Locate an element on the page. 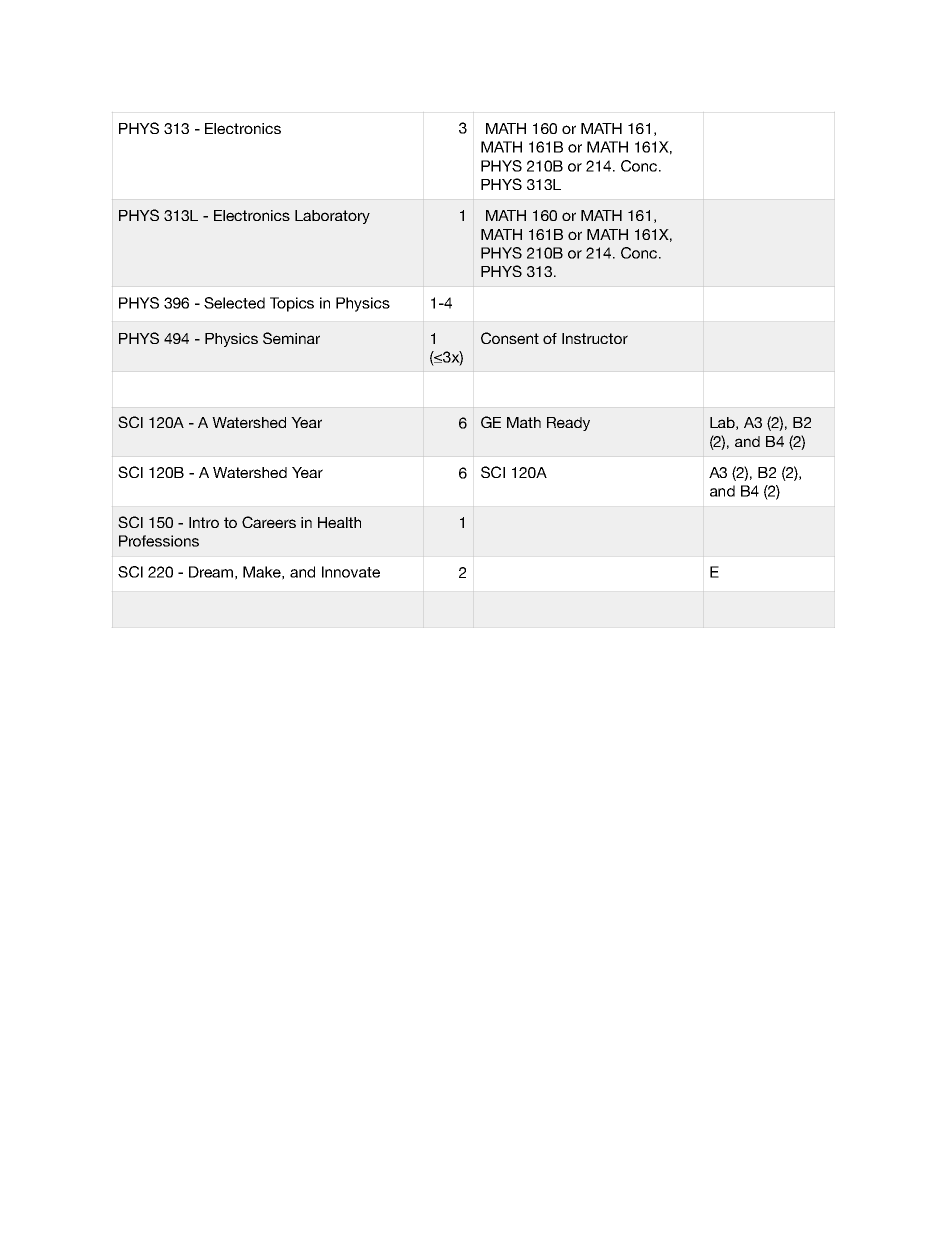  Careers is located at coordinates (269, 522).
